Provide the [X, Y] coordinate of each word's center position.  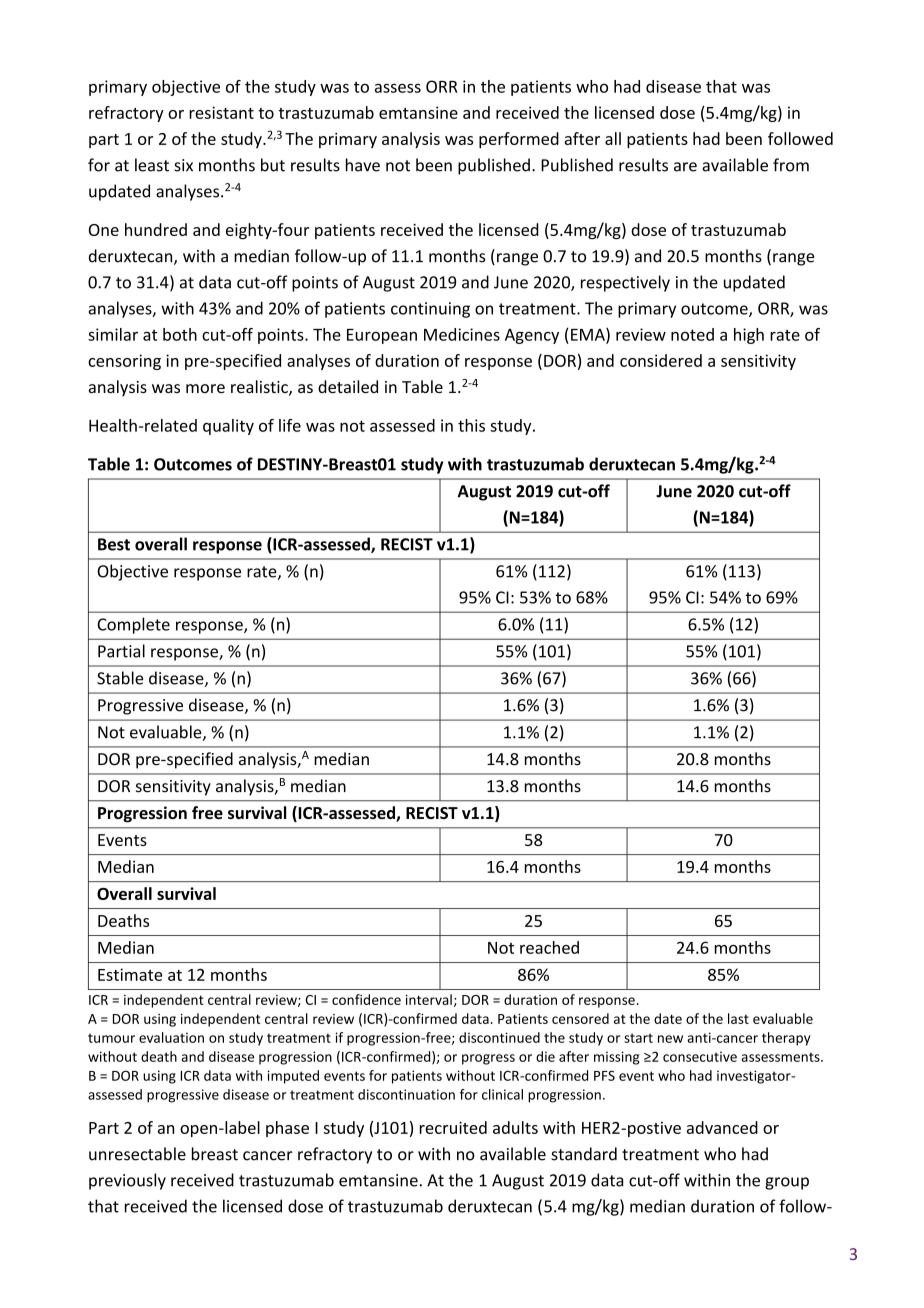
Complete [133, 625]
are [685, 167]
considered [661, 360]
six [183, 165]
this [471, 425]
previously [127, 1181]
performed [519, 140]
